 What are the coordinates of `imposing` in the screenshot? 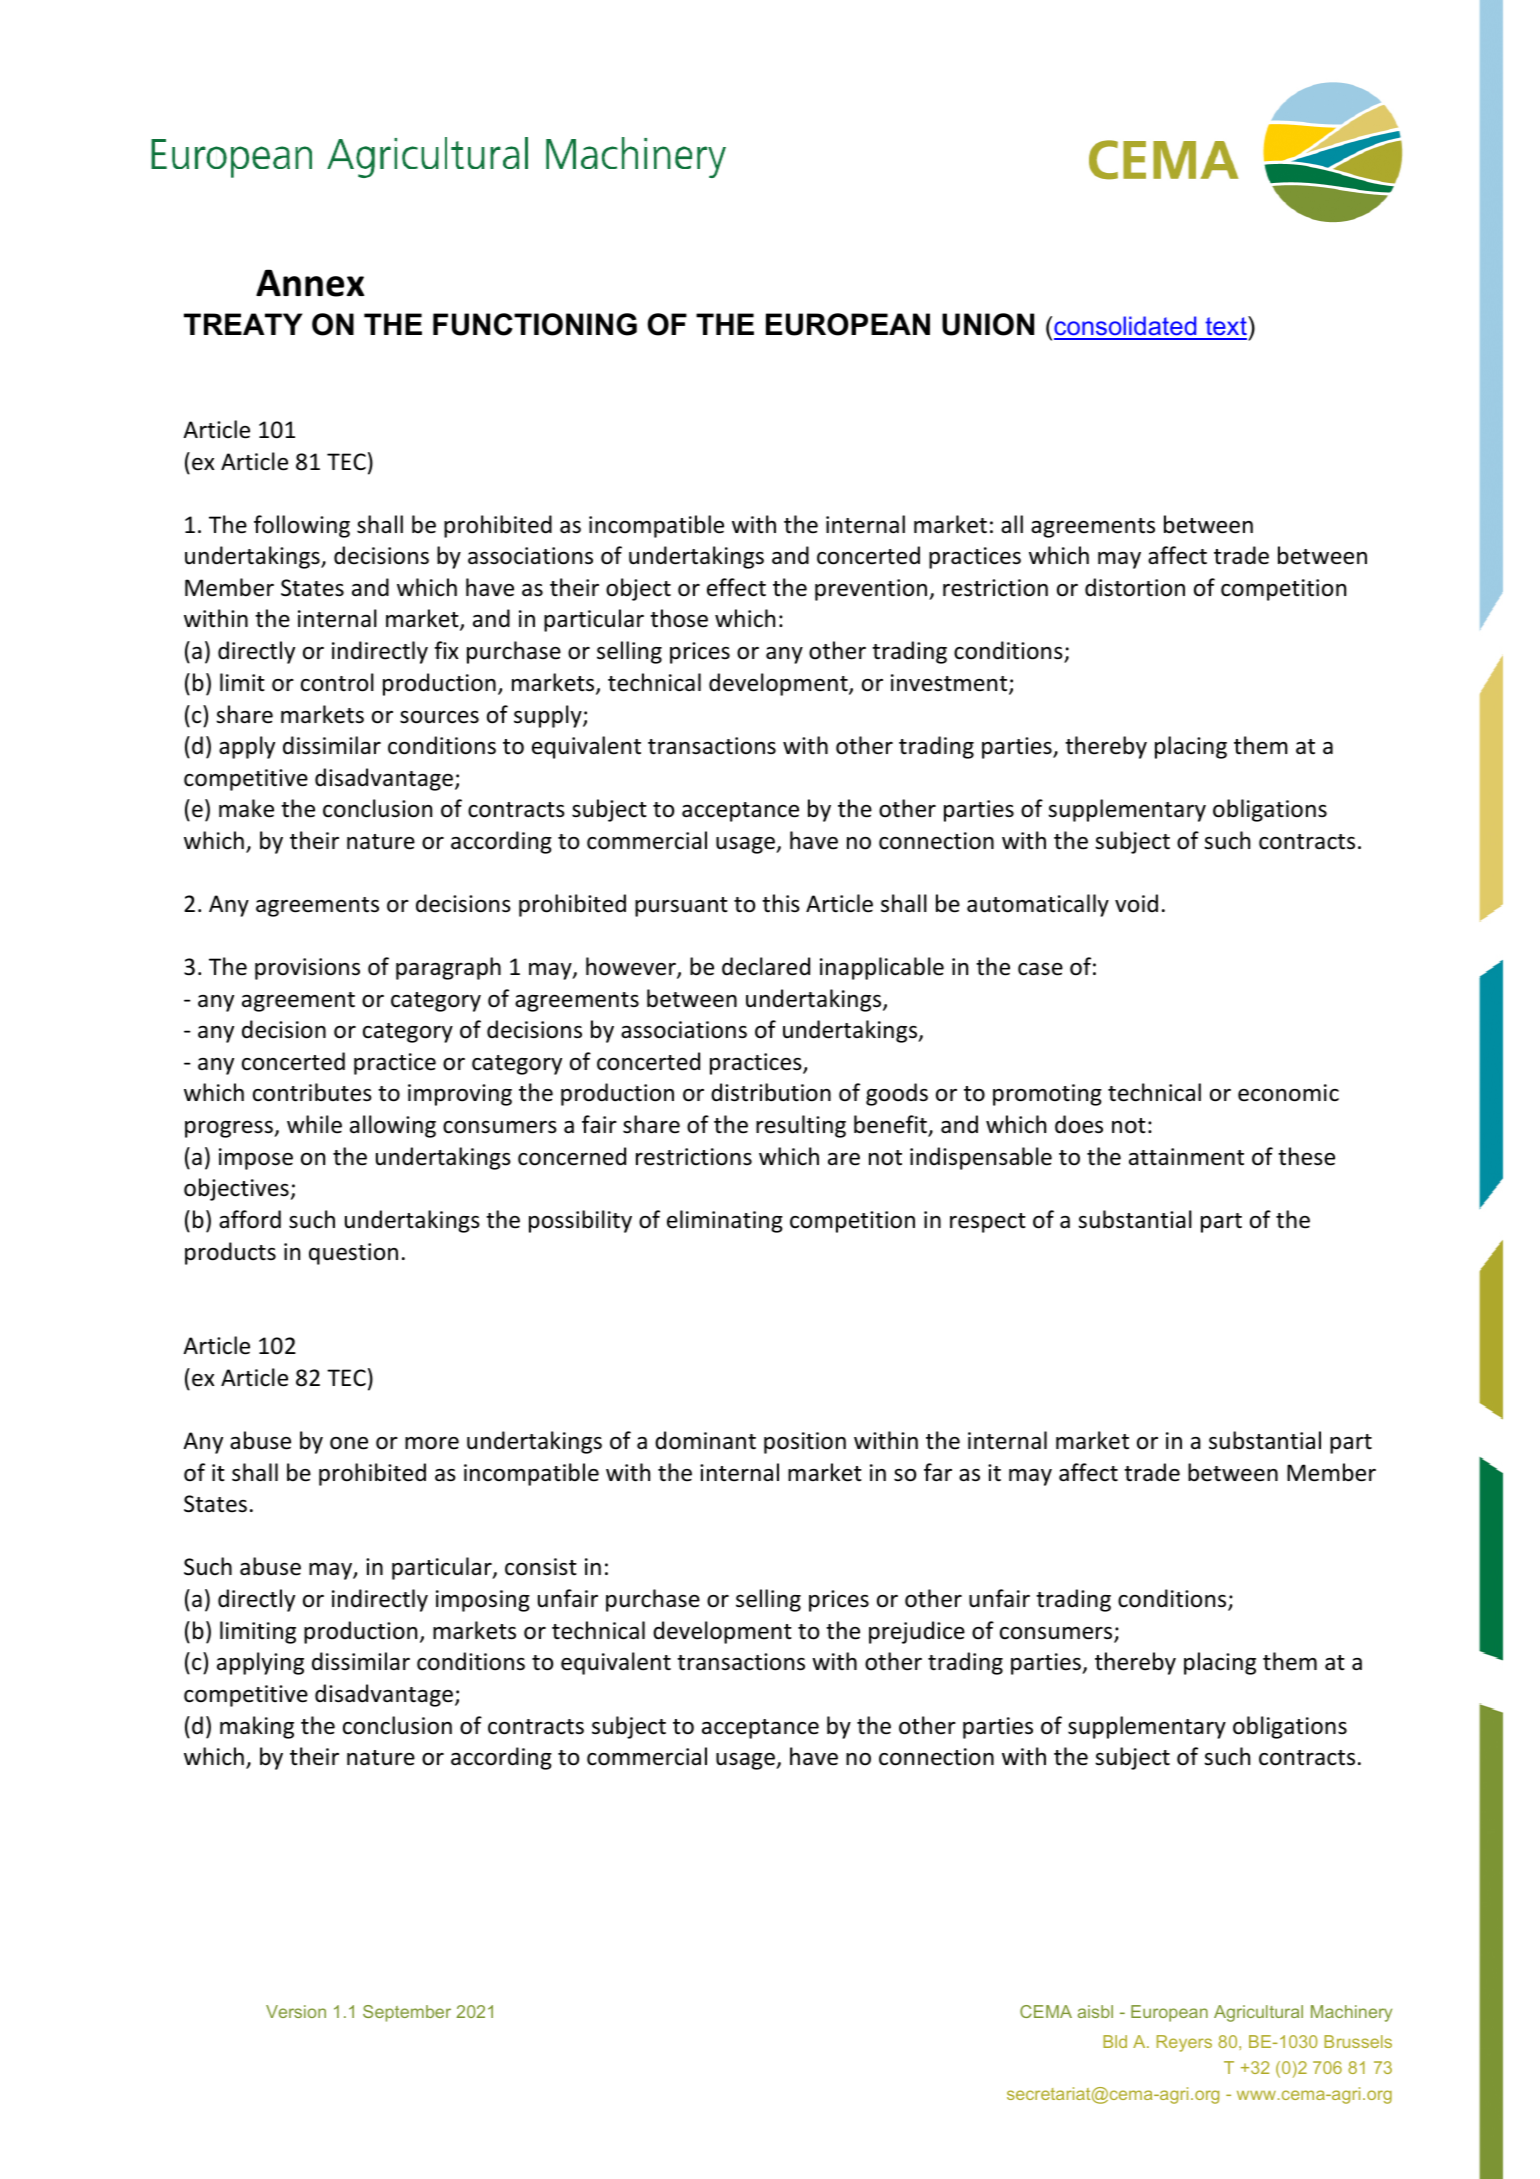 It's located at (483, 1601).
